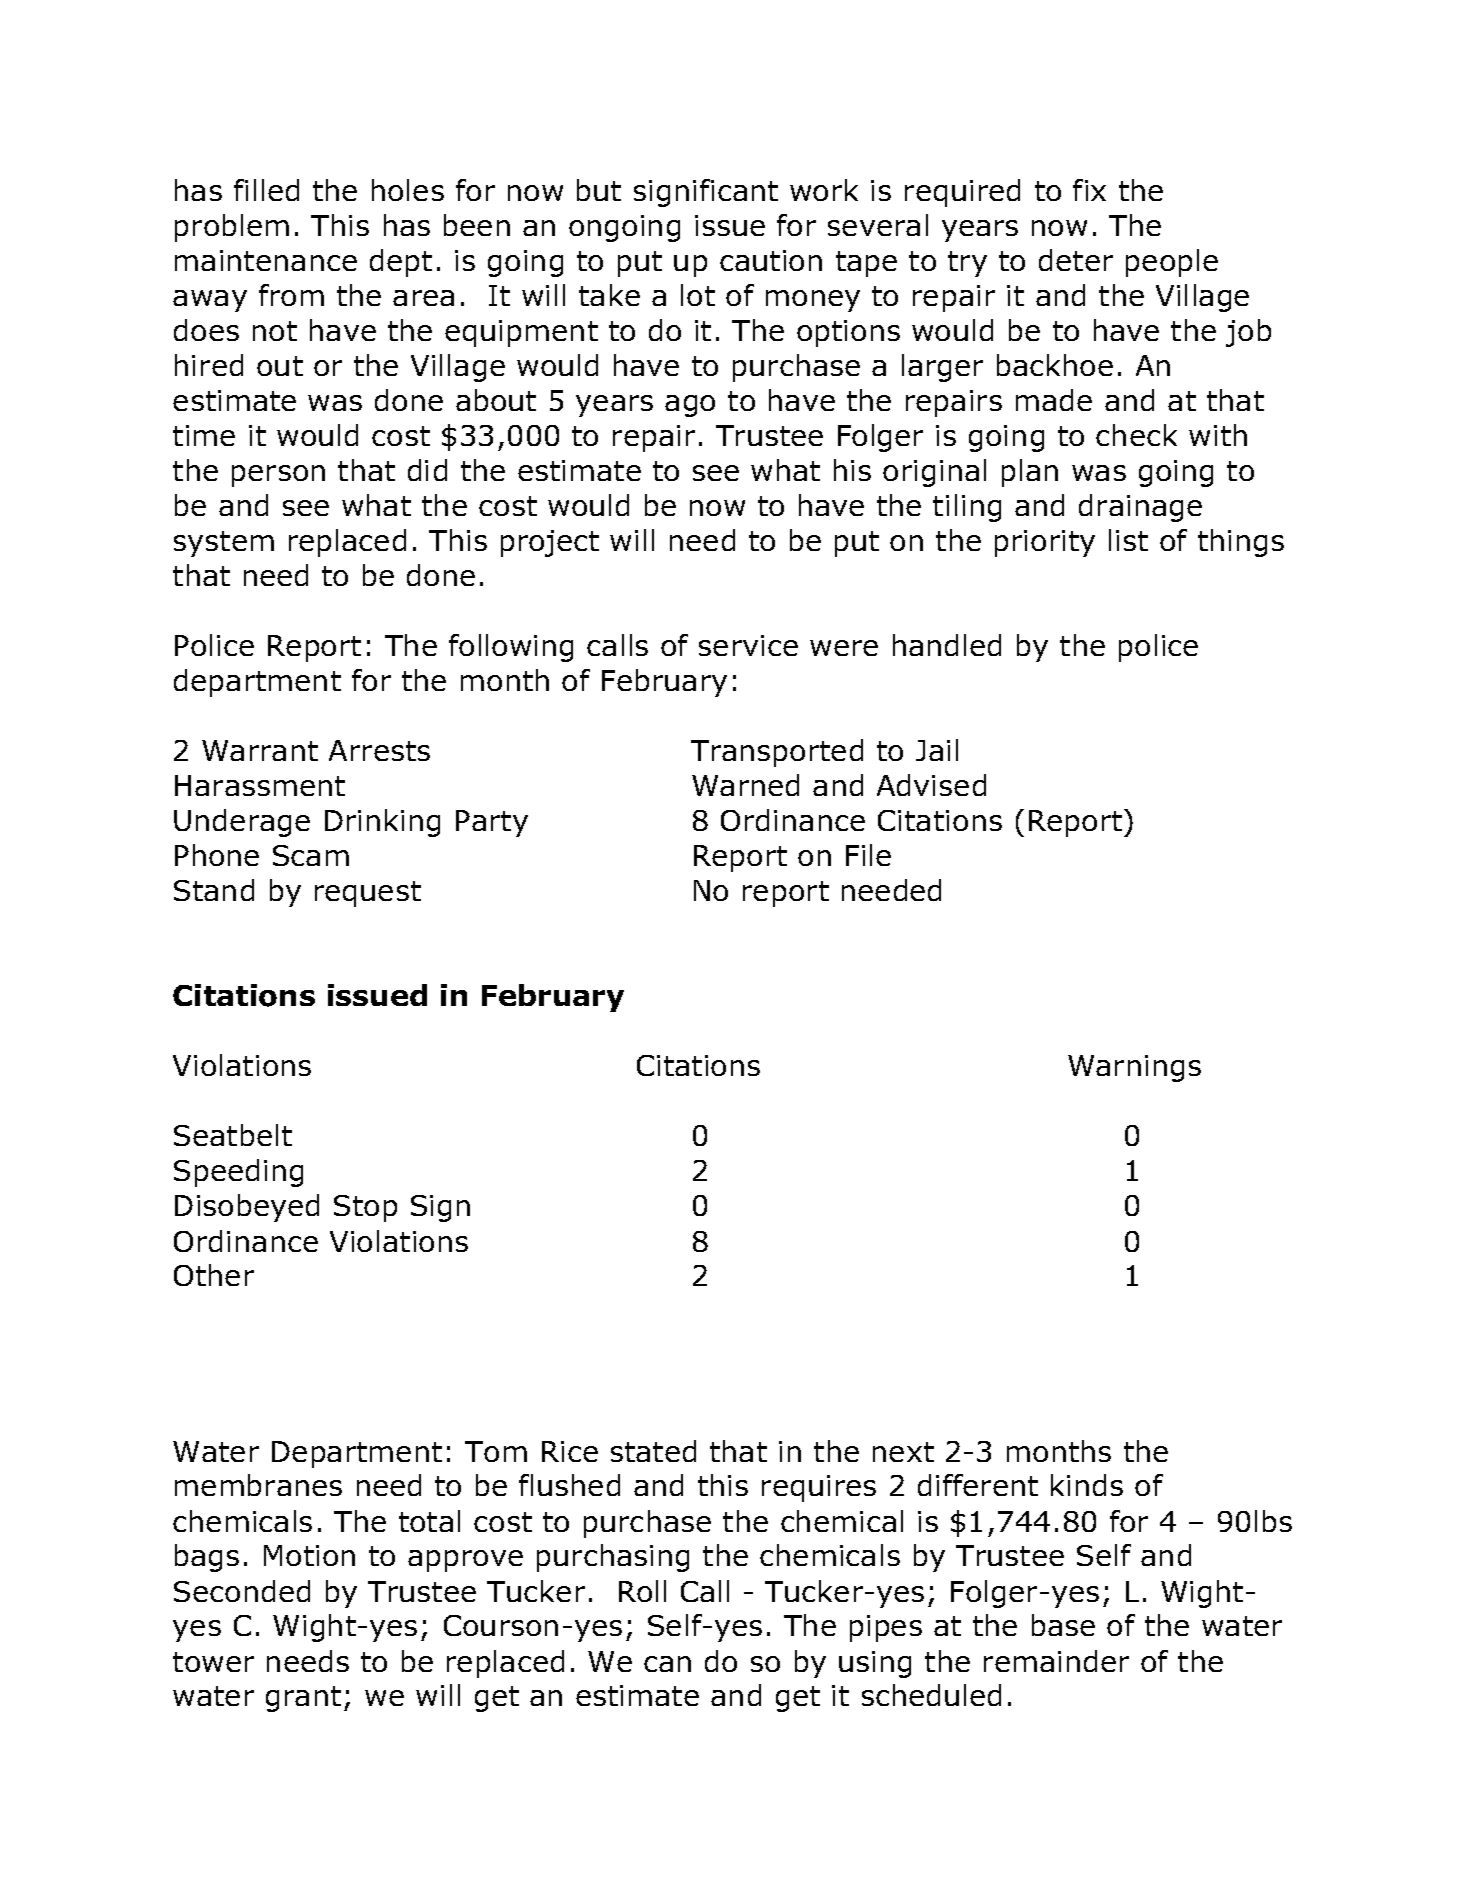 This screenshot has width=1469, height=1901. Describe the element at coordinates (266, 260) in the screenshot. I see `maintenance` at that location.
